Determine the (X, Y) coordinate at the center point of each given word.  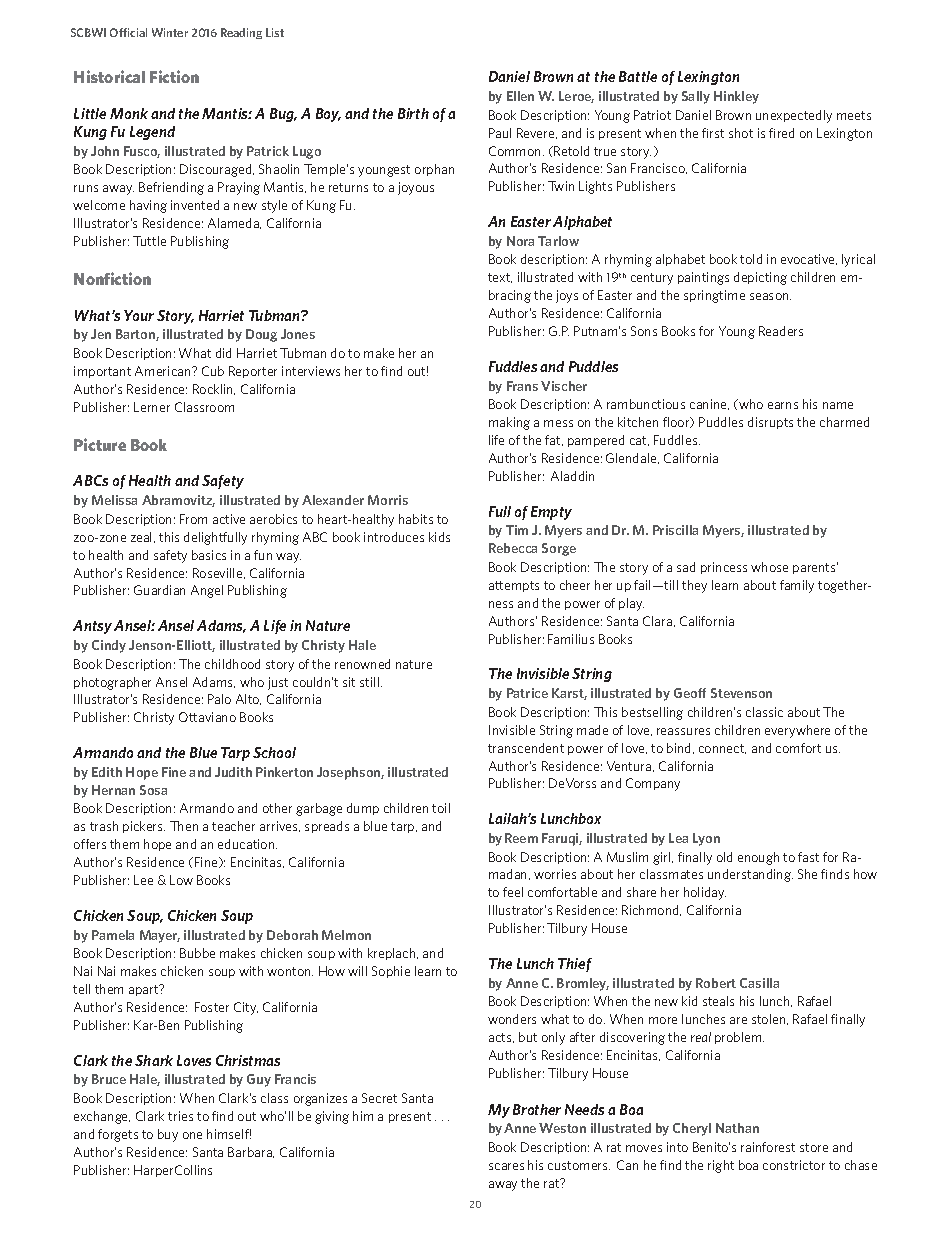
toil (441, 808)
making (509, 423)
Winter (170, 32)
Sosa (153, 790)
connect (722, 749)
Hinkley (736, 97)
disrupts (770, 423)
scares (506, 1166)
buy (168, 1135)
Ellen (520, 96)
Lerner (152, 407)
